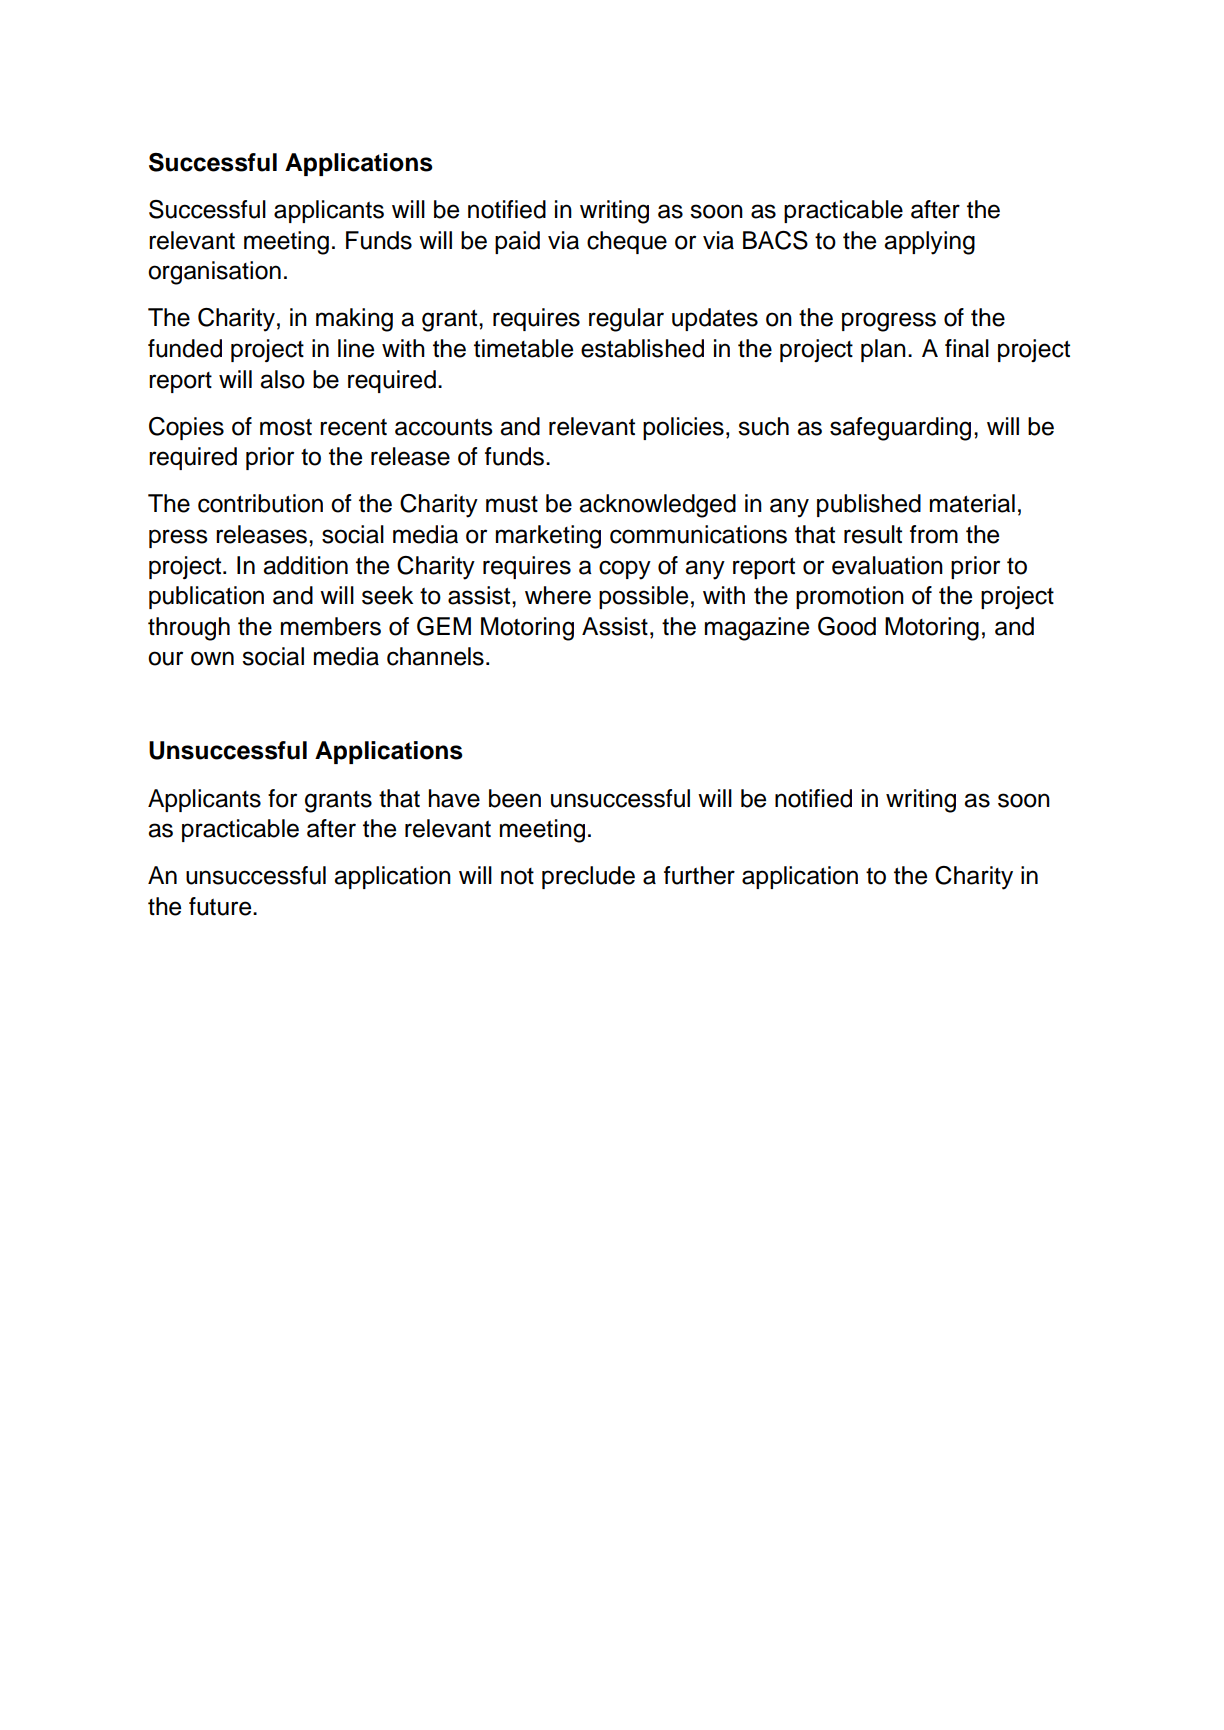 The height and width of the page is (1730, 1224). I want to click on future, so click(221, 906).
